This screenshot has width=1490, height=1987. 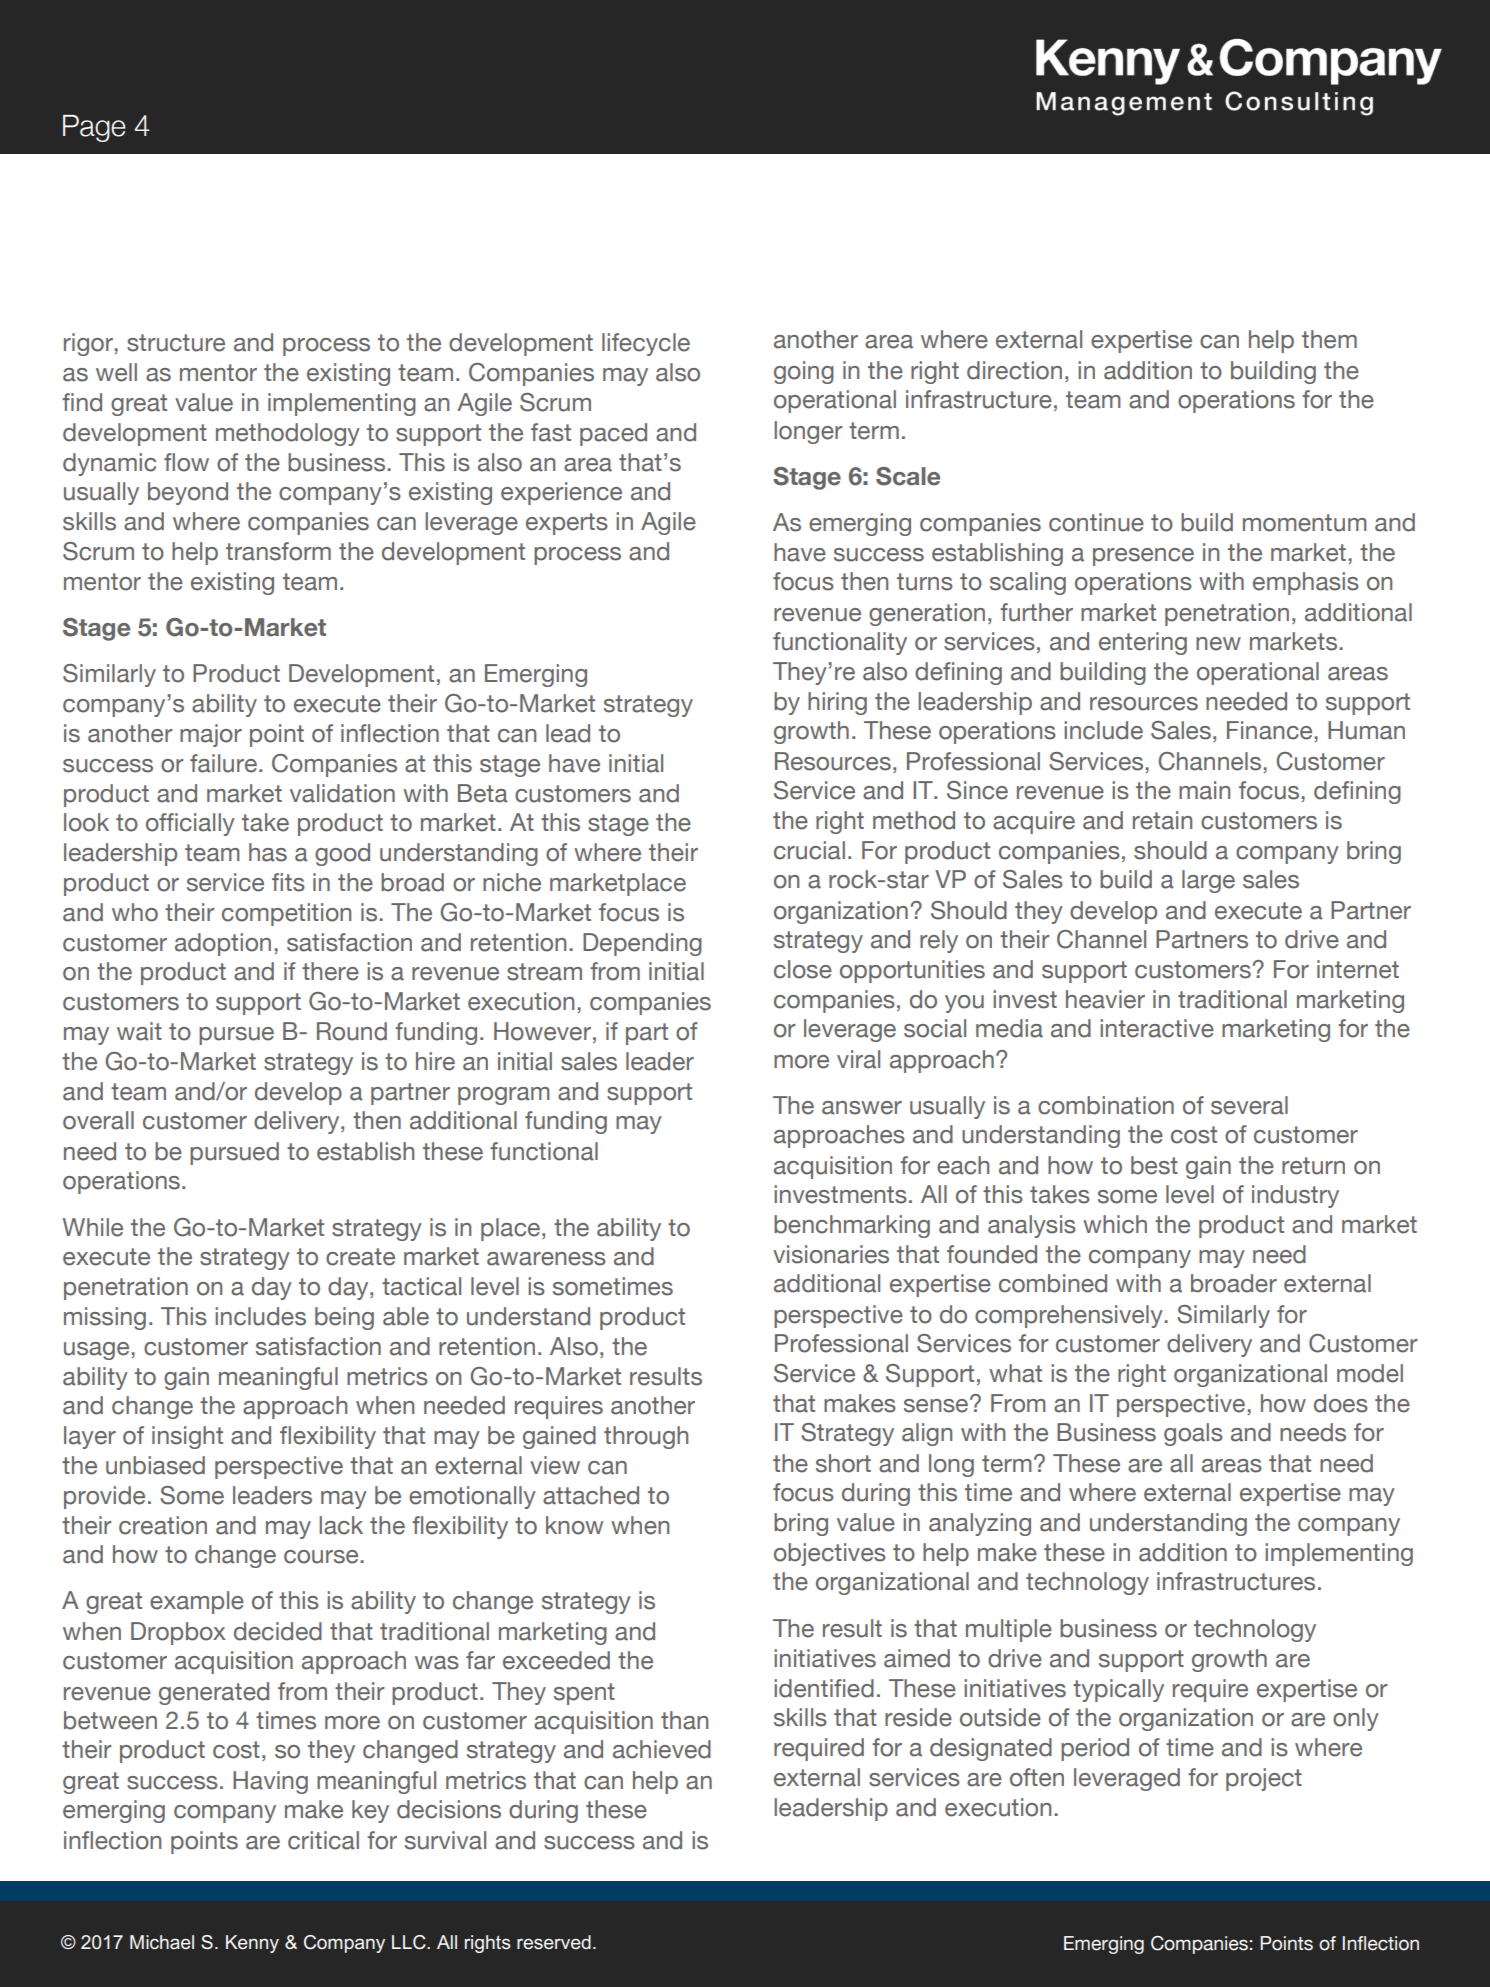 I want to click on goals, so click(x=1193, y=1434).
